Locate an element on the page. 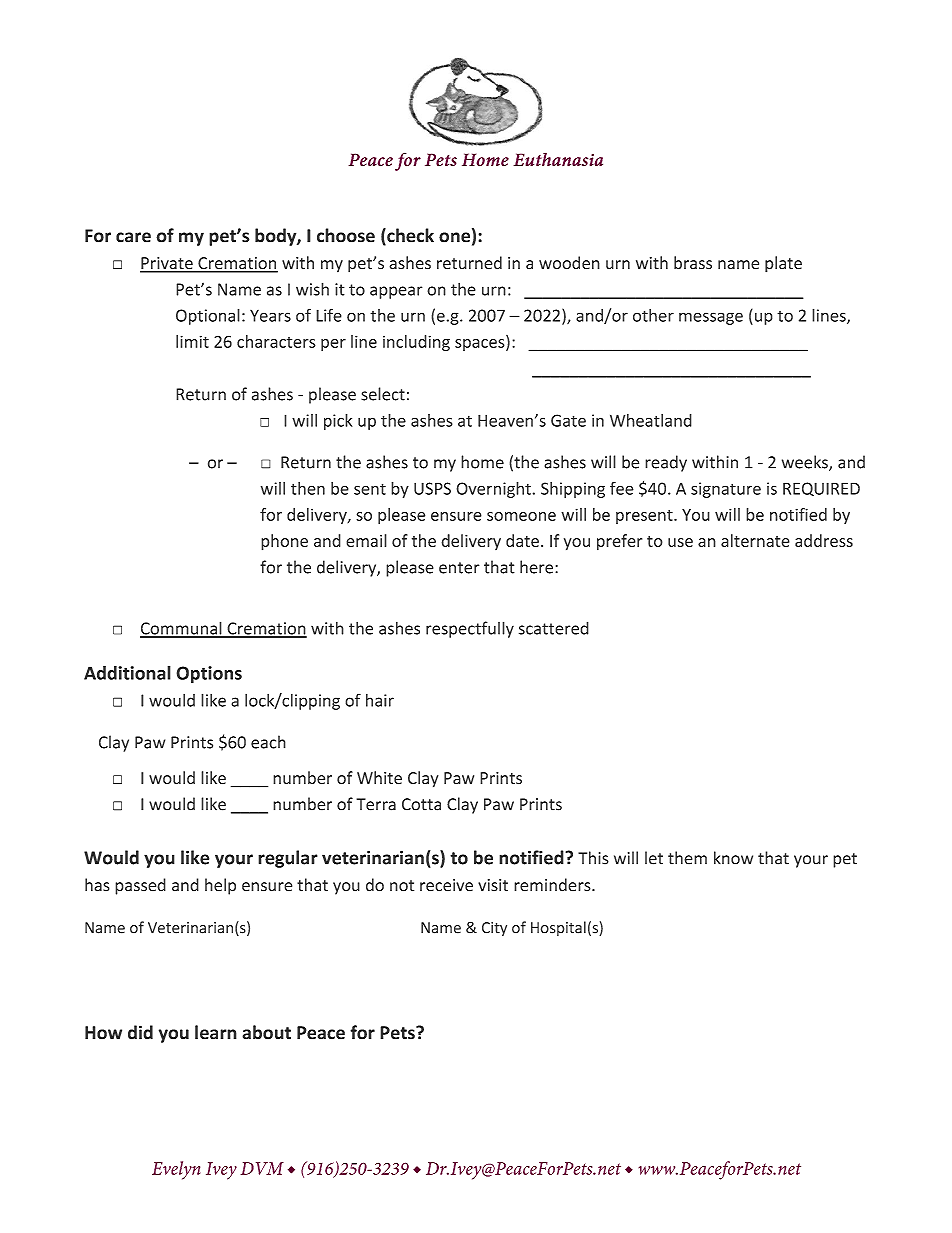  alternate is located at coordinates (755, 540).
